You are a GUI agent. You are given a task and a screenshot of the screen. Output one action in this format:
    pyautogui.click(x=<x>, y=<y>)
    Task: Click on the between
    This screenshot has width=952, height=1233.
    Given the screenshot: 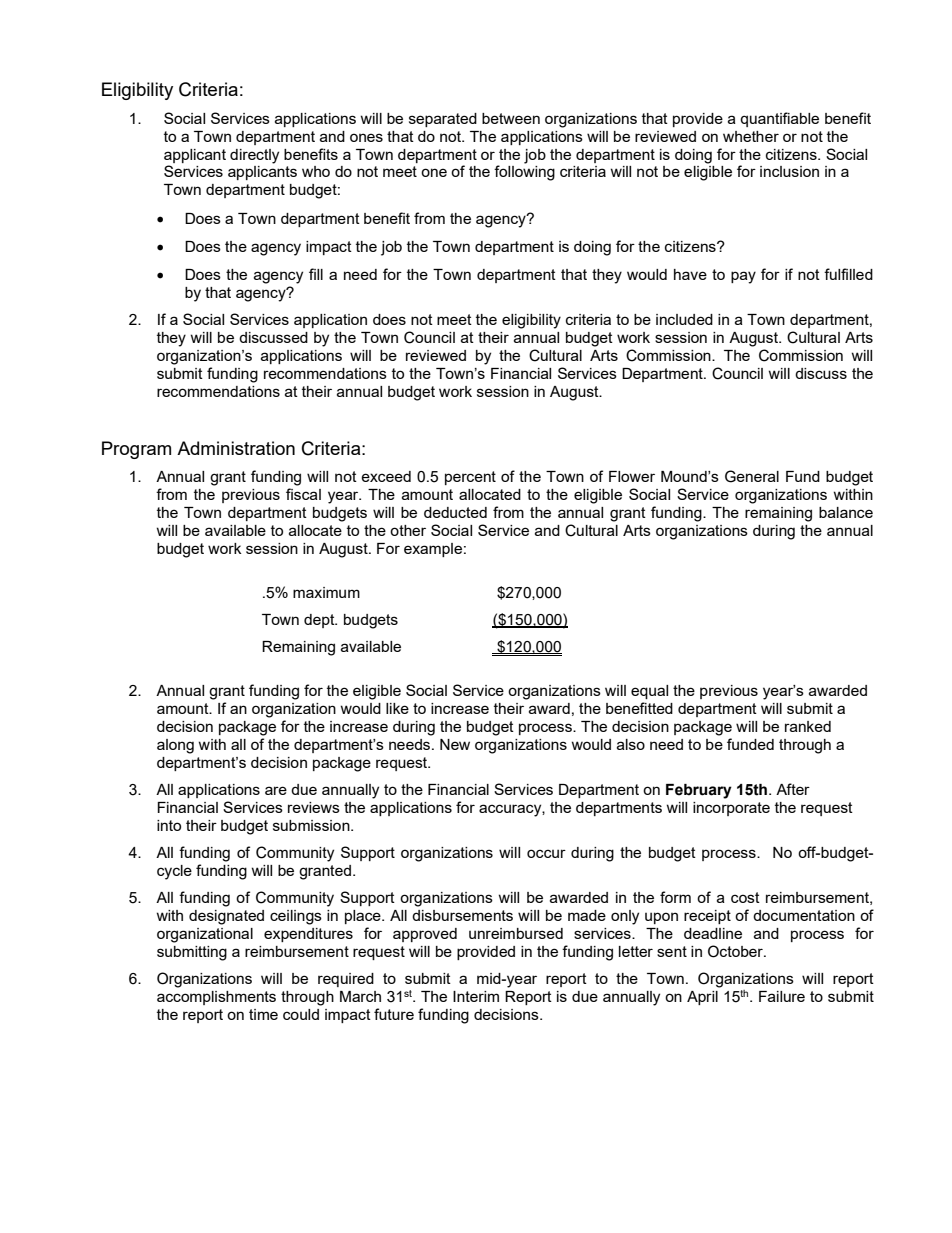 What is the action you would take?
    pyautogui.click(x=511, y=118)
